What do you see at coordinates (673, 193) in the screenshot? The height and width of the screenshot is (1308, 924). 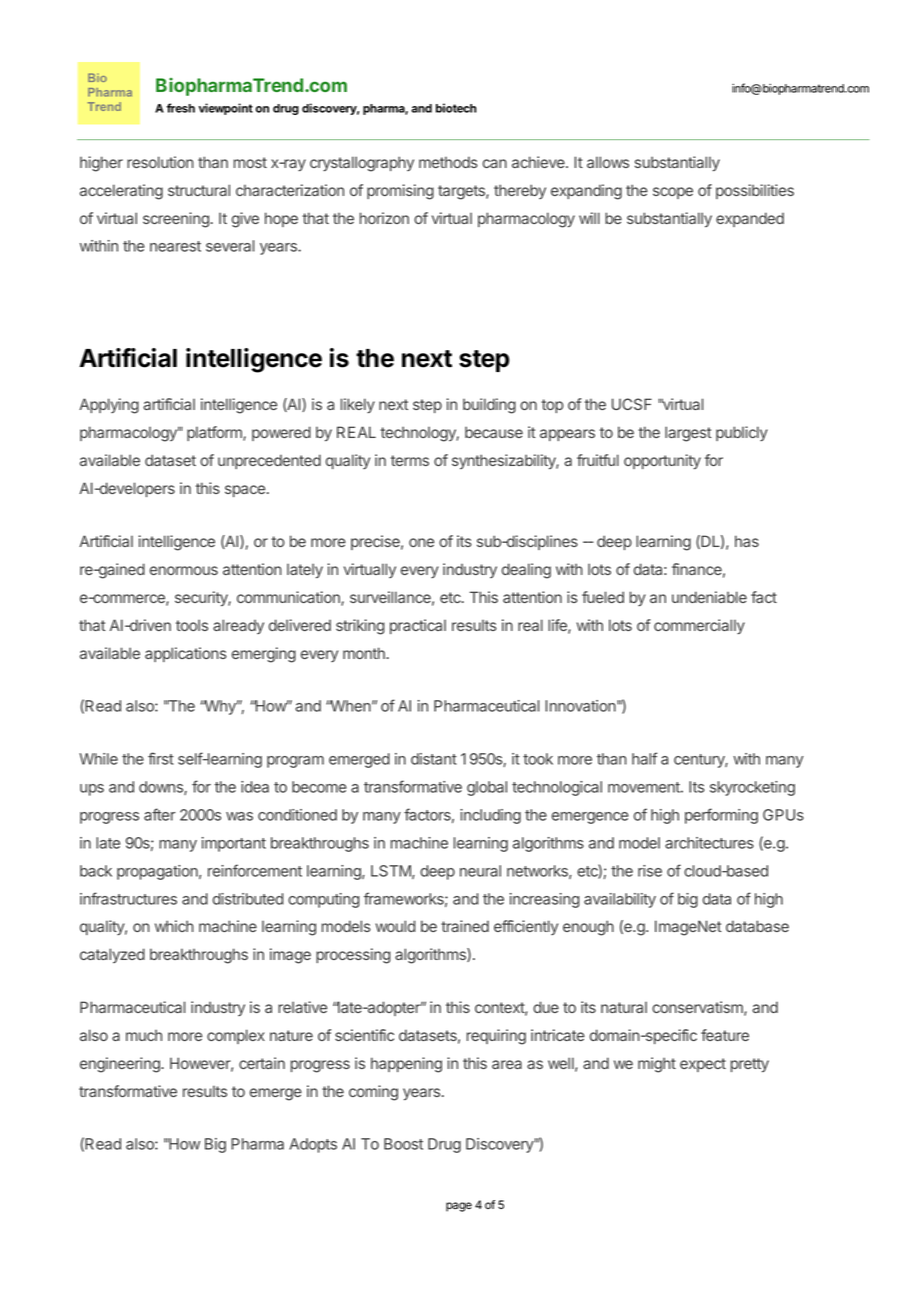 I see `scope` at bounding box center [673, 193].
